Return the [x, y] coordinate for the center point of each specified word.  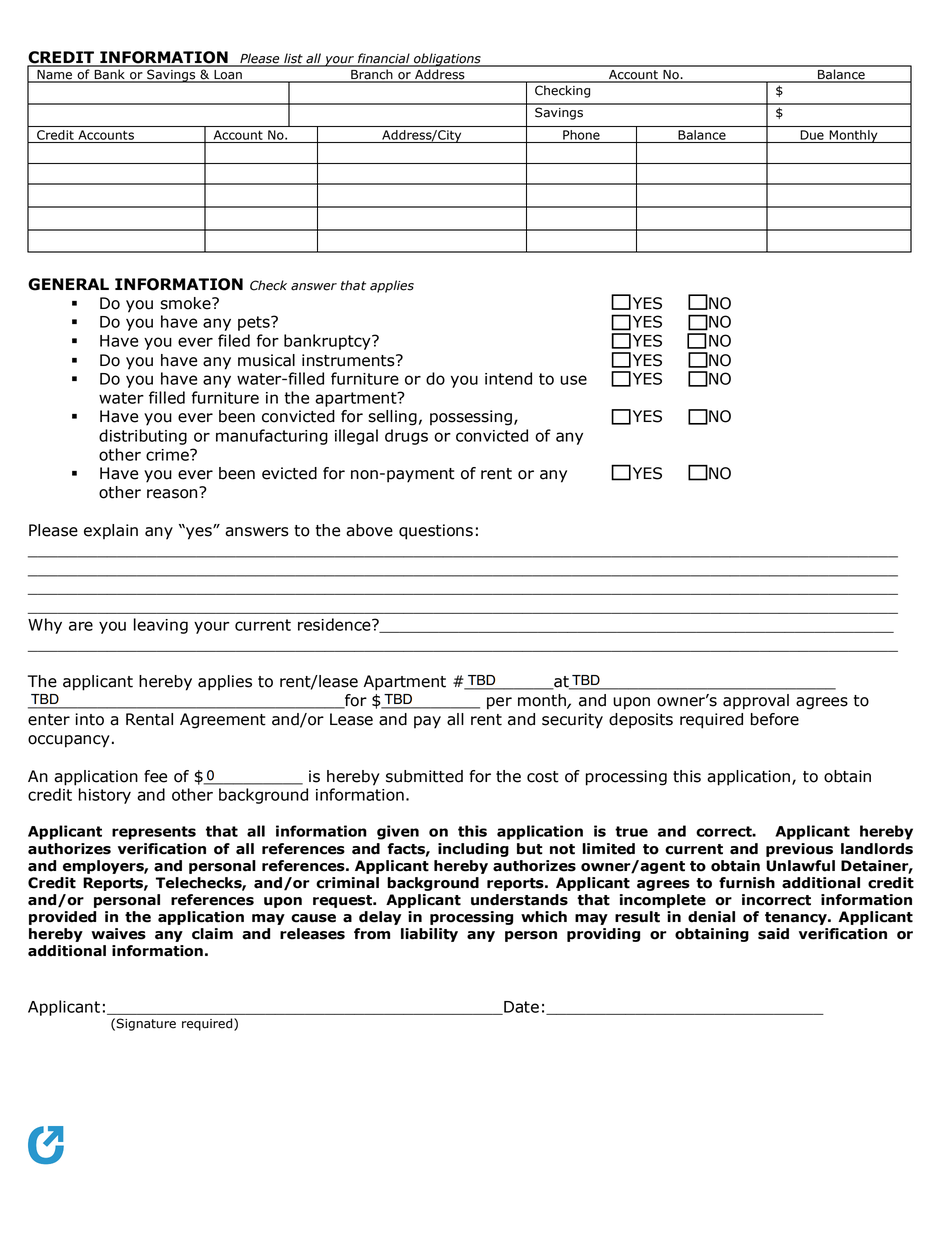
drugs [406, 437]
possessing [471, 418]
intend [508, 378]
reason [173, 493]
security [572, 721]
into [89, 719]
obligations [447, 60]
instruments [349, 360]
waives [118, 934]
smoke [186, 303]
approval [756, 702]
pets [255, 323]
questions [436, 532]
